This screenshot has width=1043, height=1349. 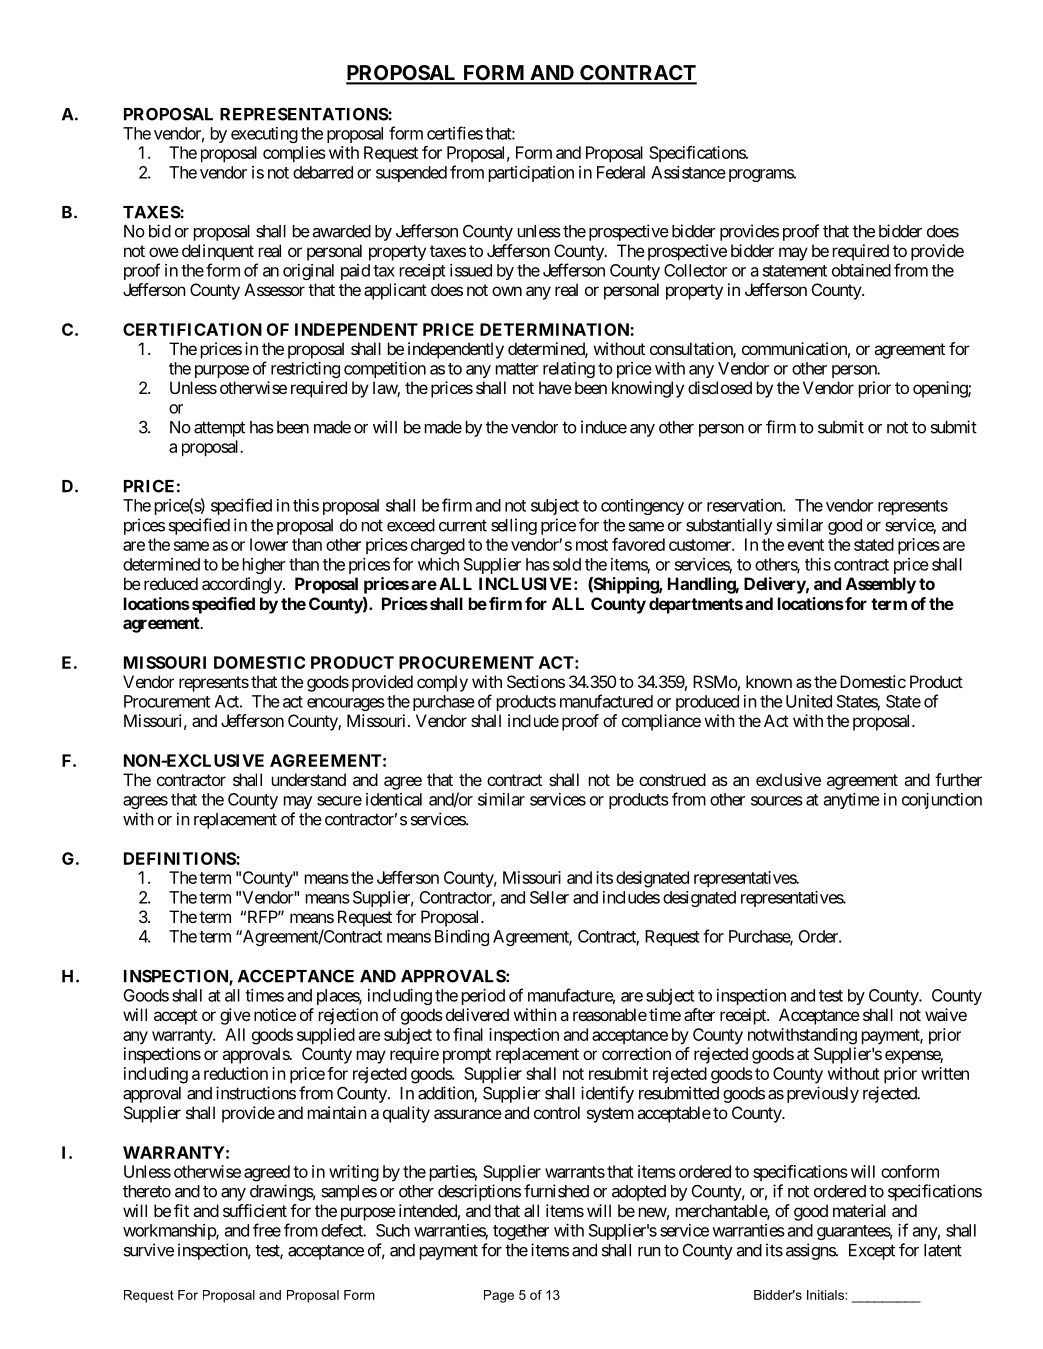 What do you see at coordinates (255, 1210) in the screenshot?
I see `sufficient` at bounding box center [255, 1210].
